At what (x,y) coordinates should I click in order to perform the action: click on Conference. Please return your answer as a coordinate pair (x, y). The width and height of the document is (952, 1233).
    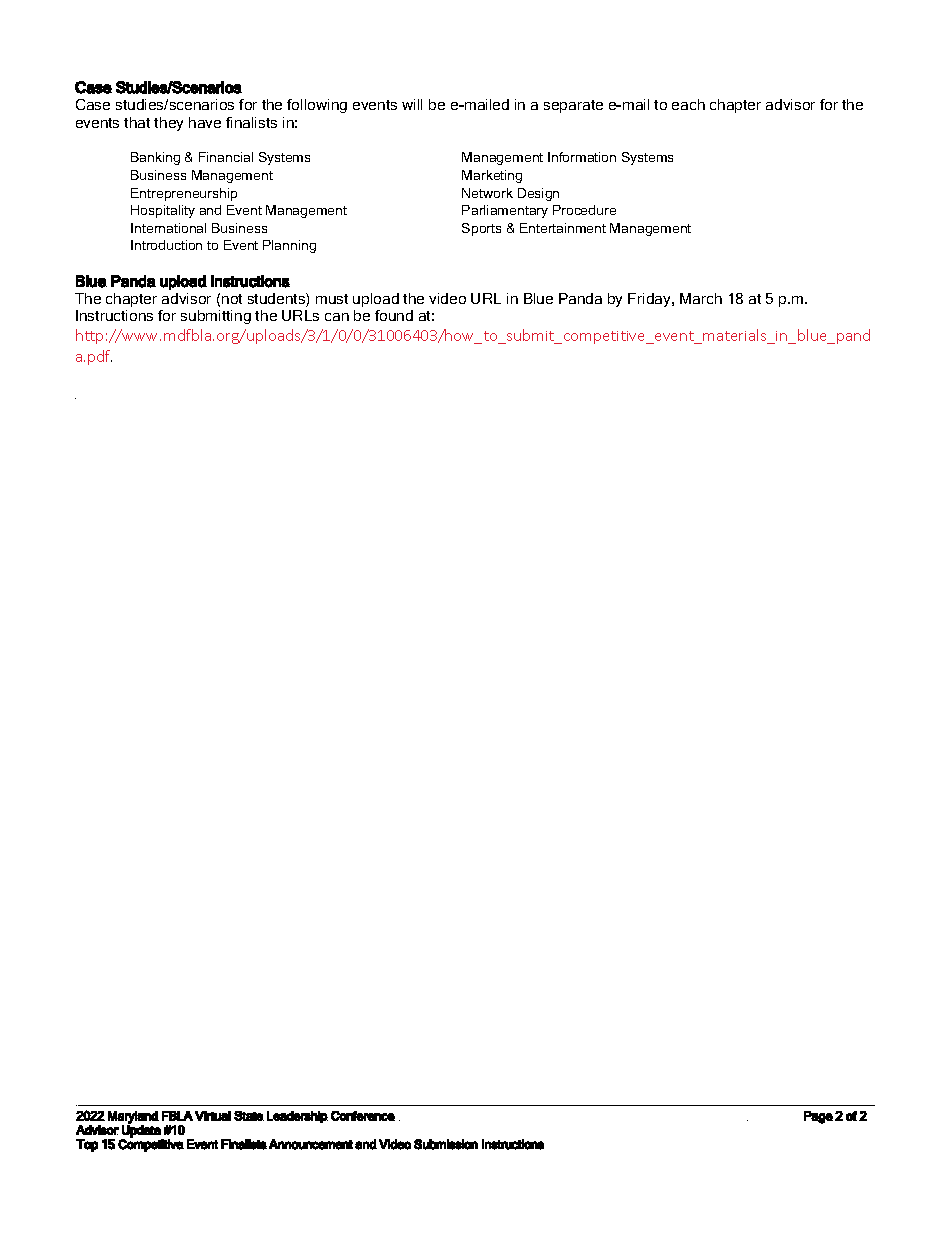
    Looking at the image, I should click on (363, 1116).
